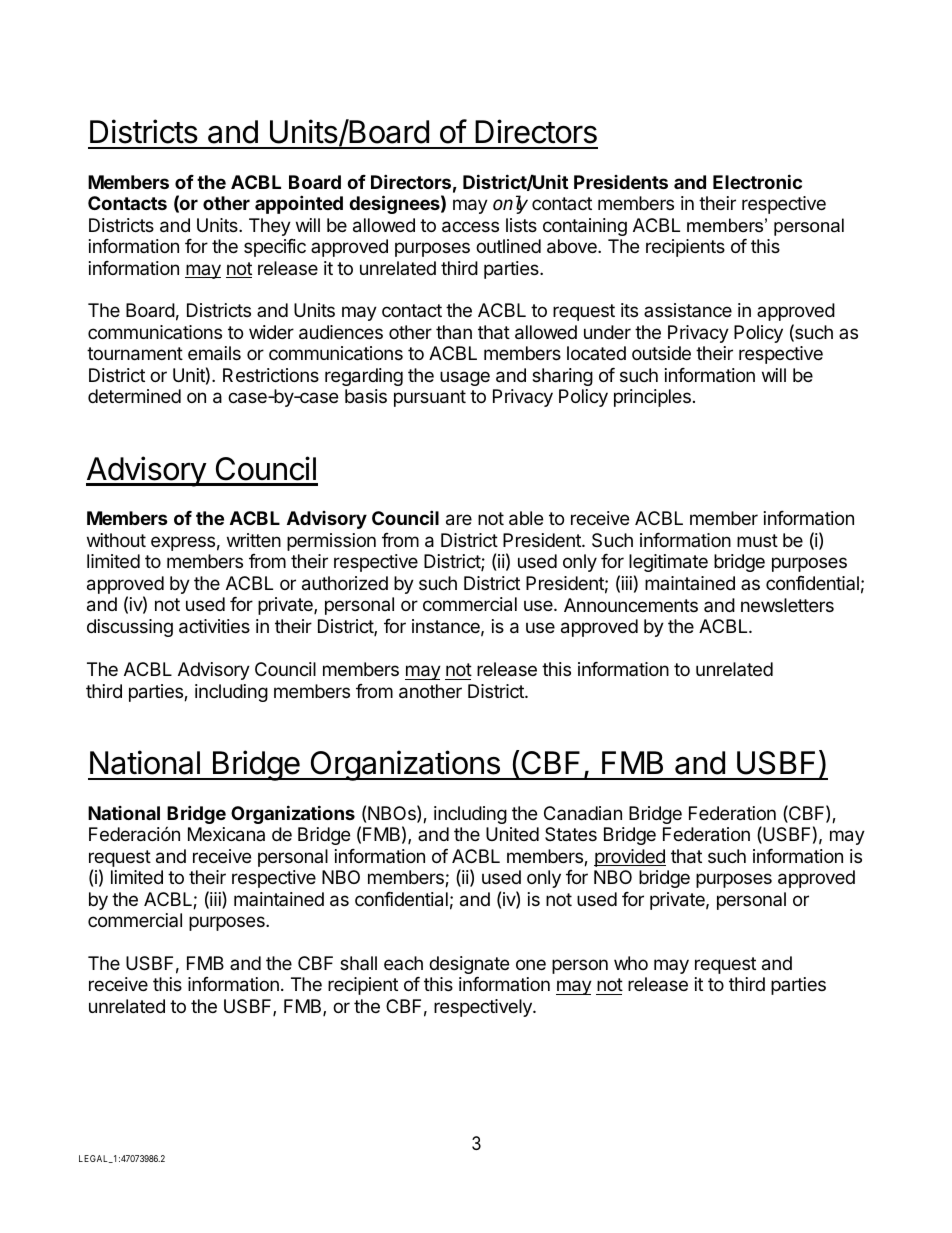  I want to click on than, so click(454, 332).
